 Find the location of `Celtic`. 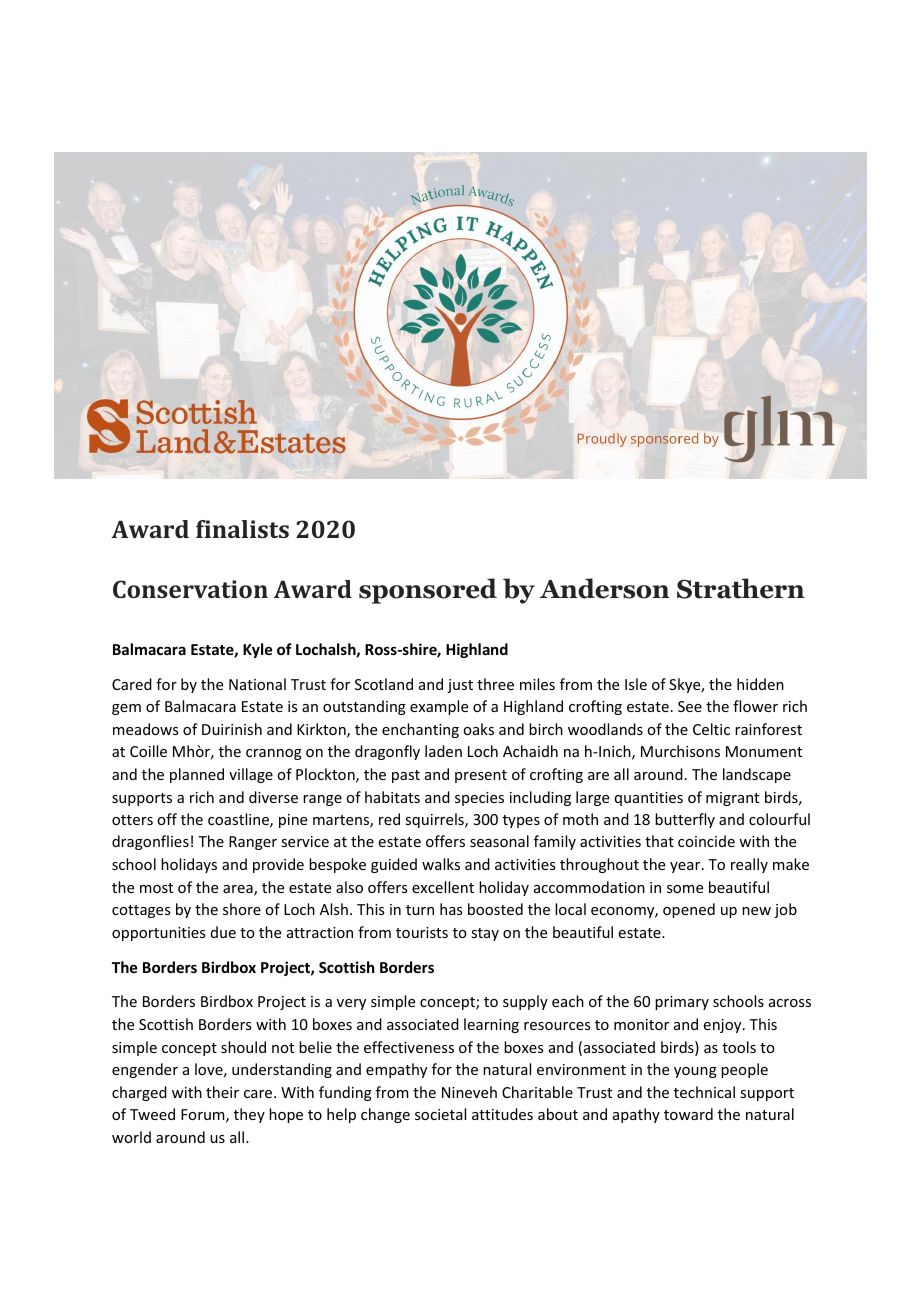

Celtic is located at coordinates (711, 729).
